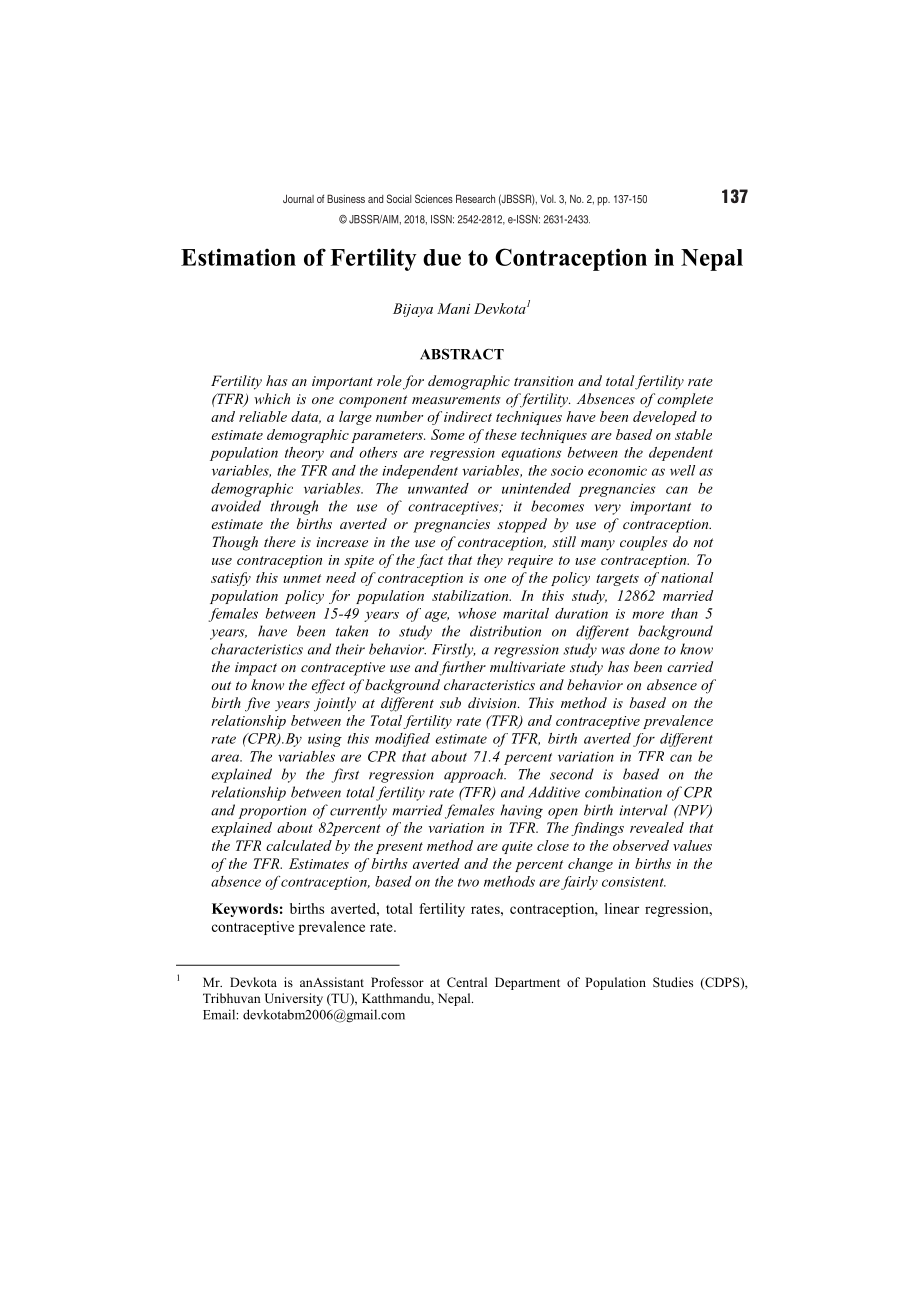 This page has height=1308, width=924. What do you see at coordinates (294, 999) in the page?
I see `University` at bounding box center [294, 999].
